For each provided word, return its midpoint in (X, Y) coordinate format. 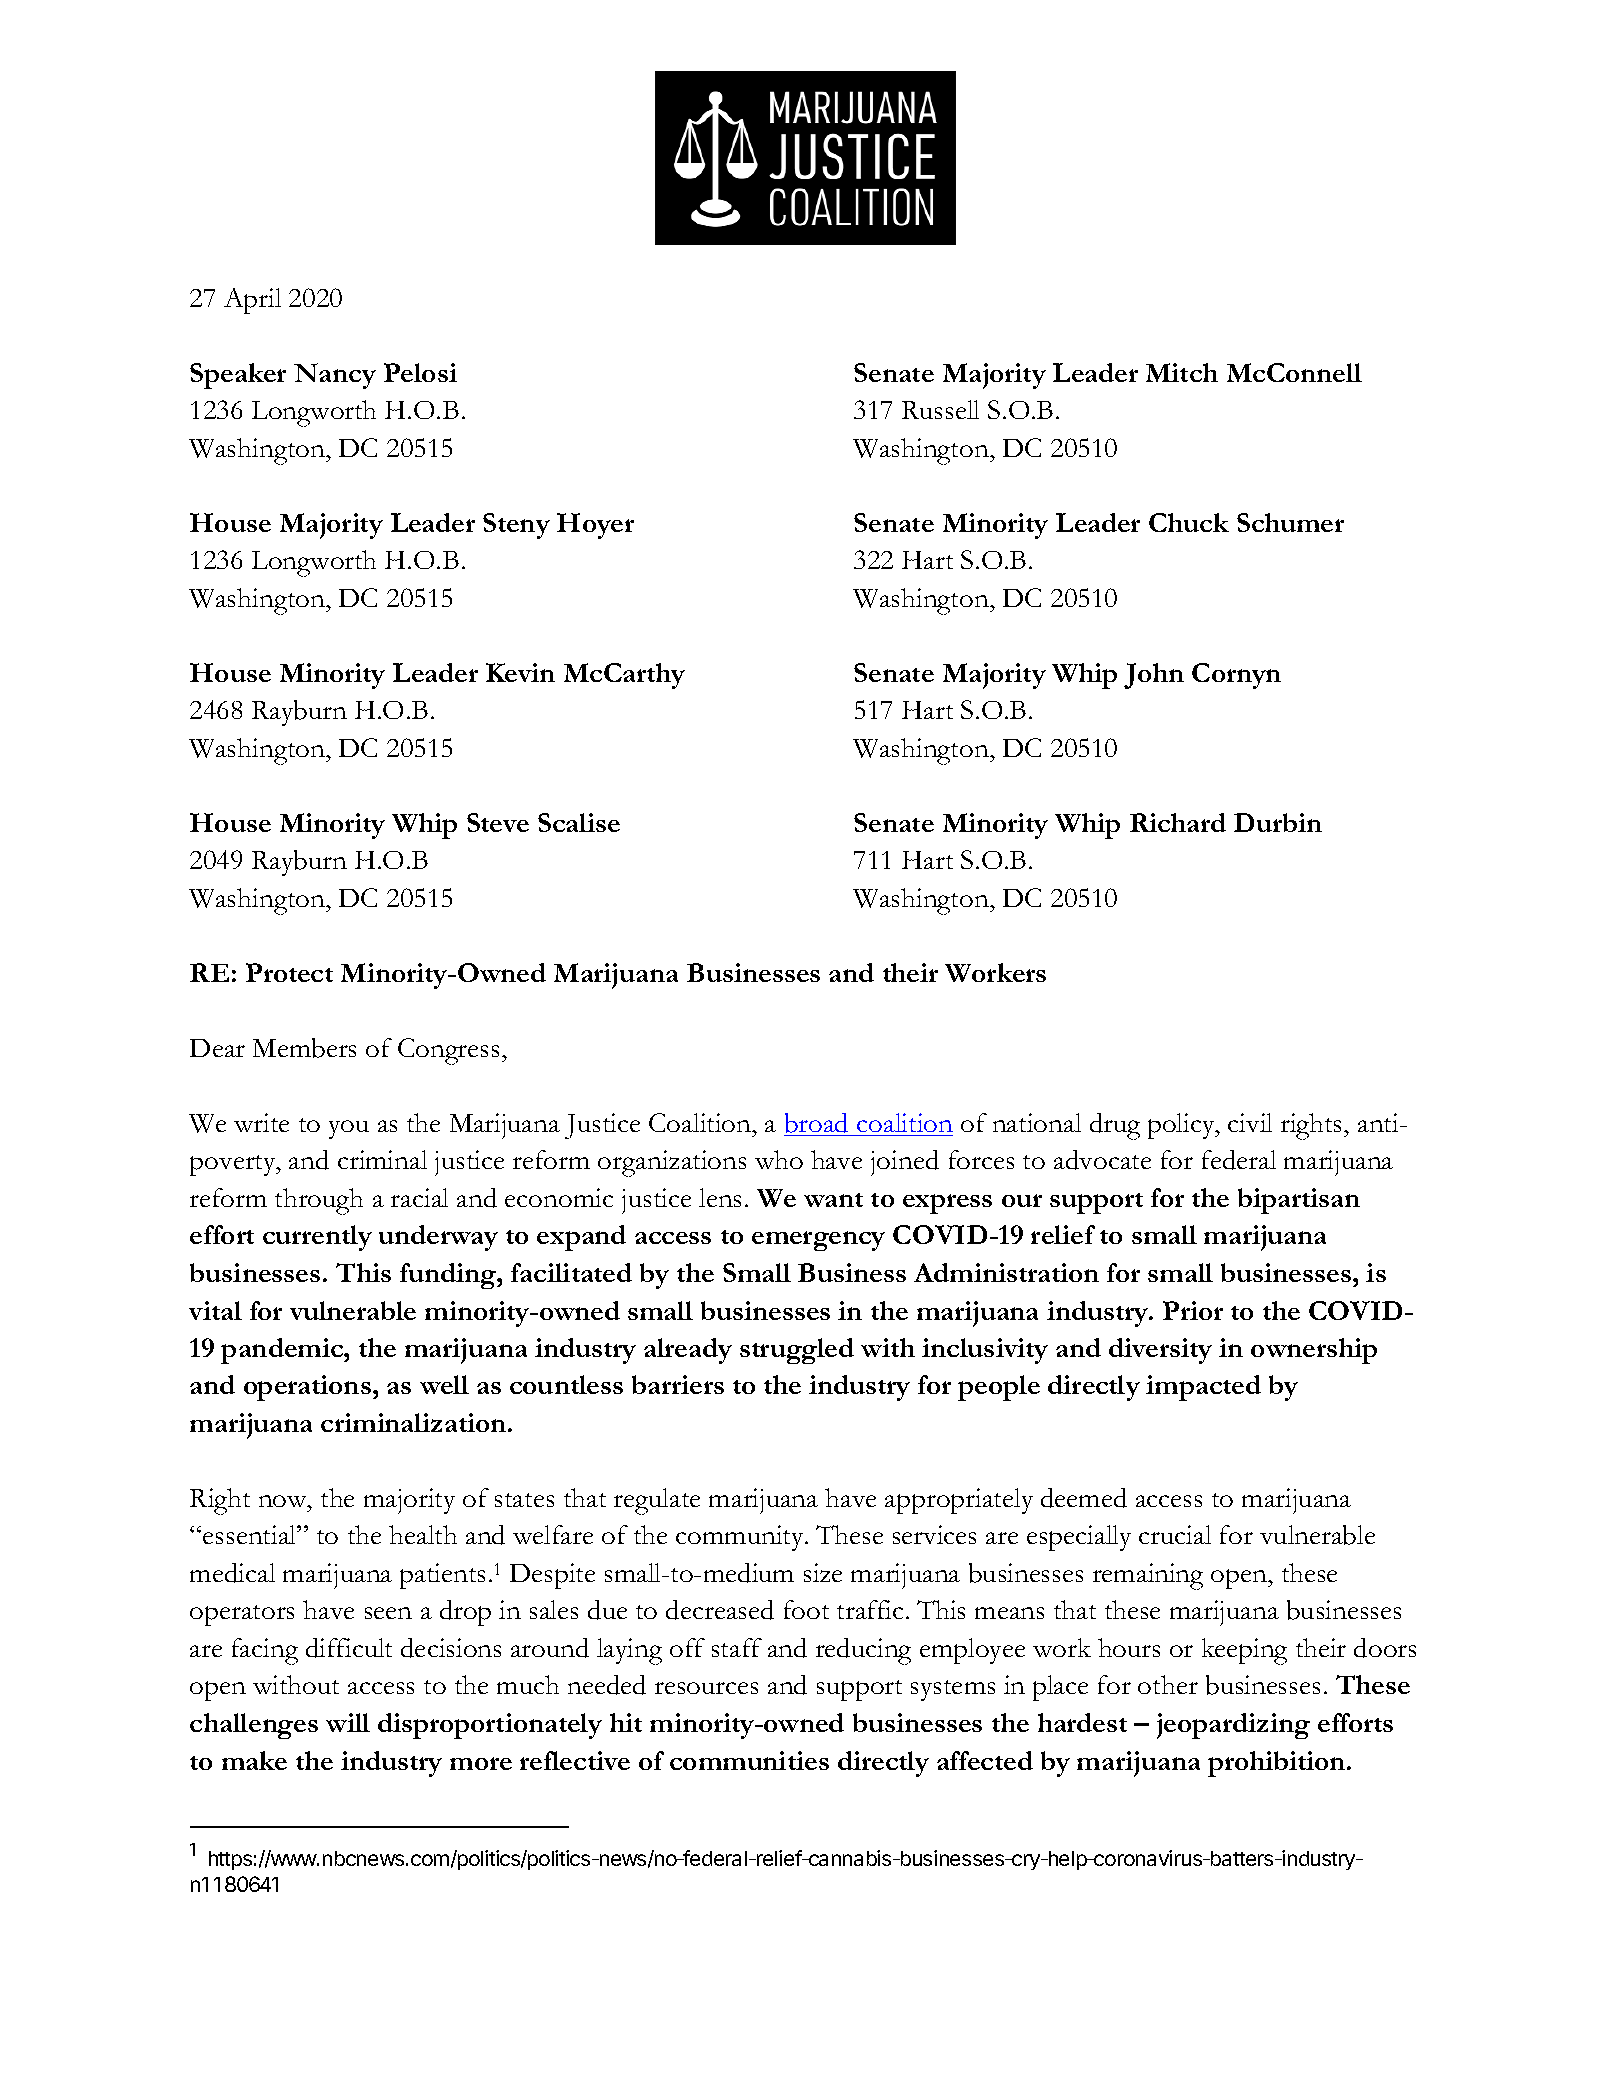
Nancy (335, 376)
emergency (818, 1241)
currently (317, 1238)
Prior (1193, 1310)
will (348, 1722)
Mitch (1182, 372)
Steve (498, 822)
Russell (940, 409)
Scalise (579, 822)
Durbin (1278, 822)
